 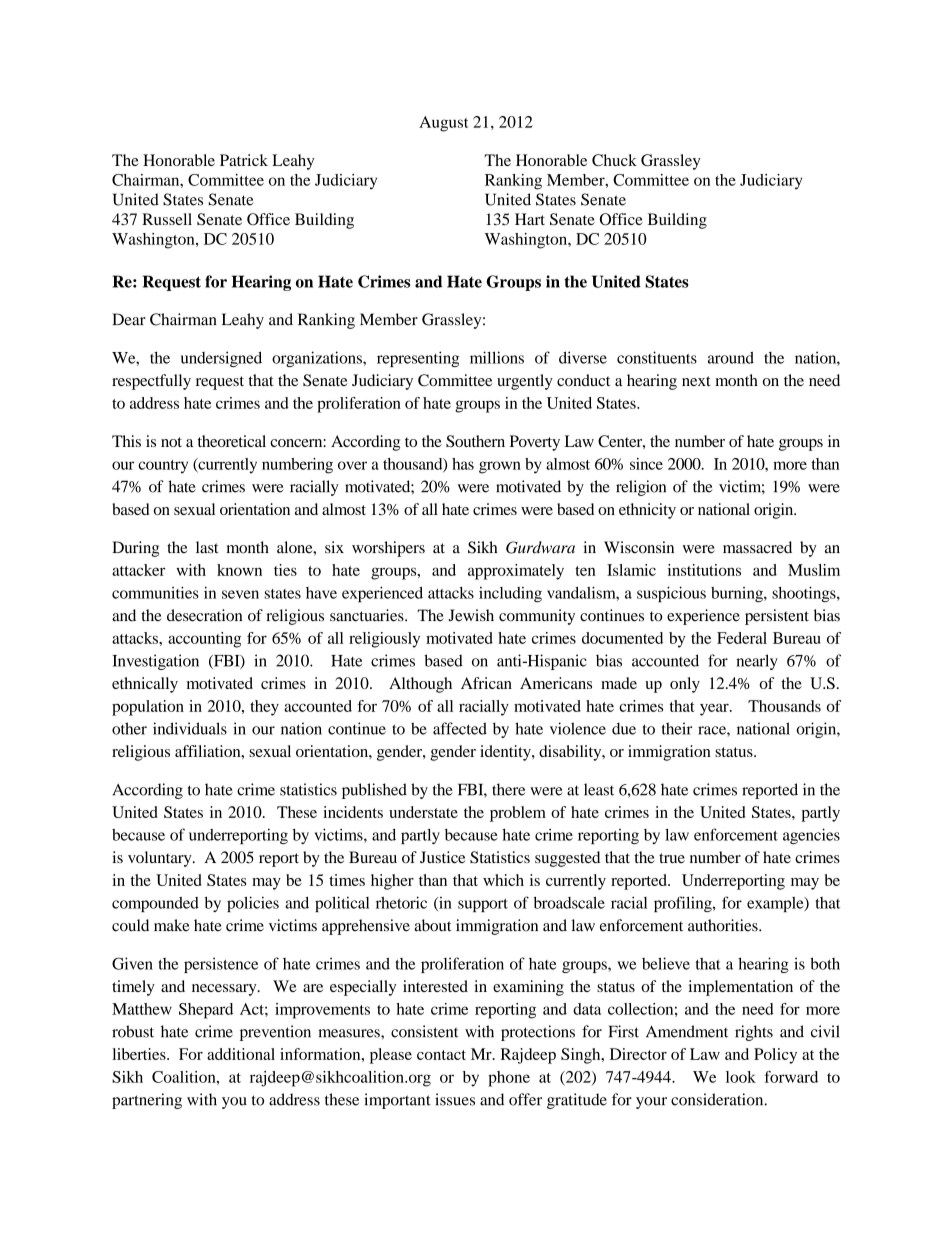 What do you see at coordinates (444, 124) in the screenshot?
I see `August` at bounding box center [444, 124].
